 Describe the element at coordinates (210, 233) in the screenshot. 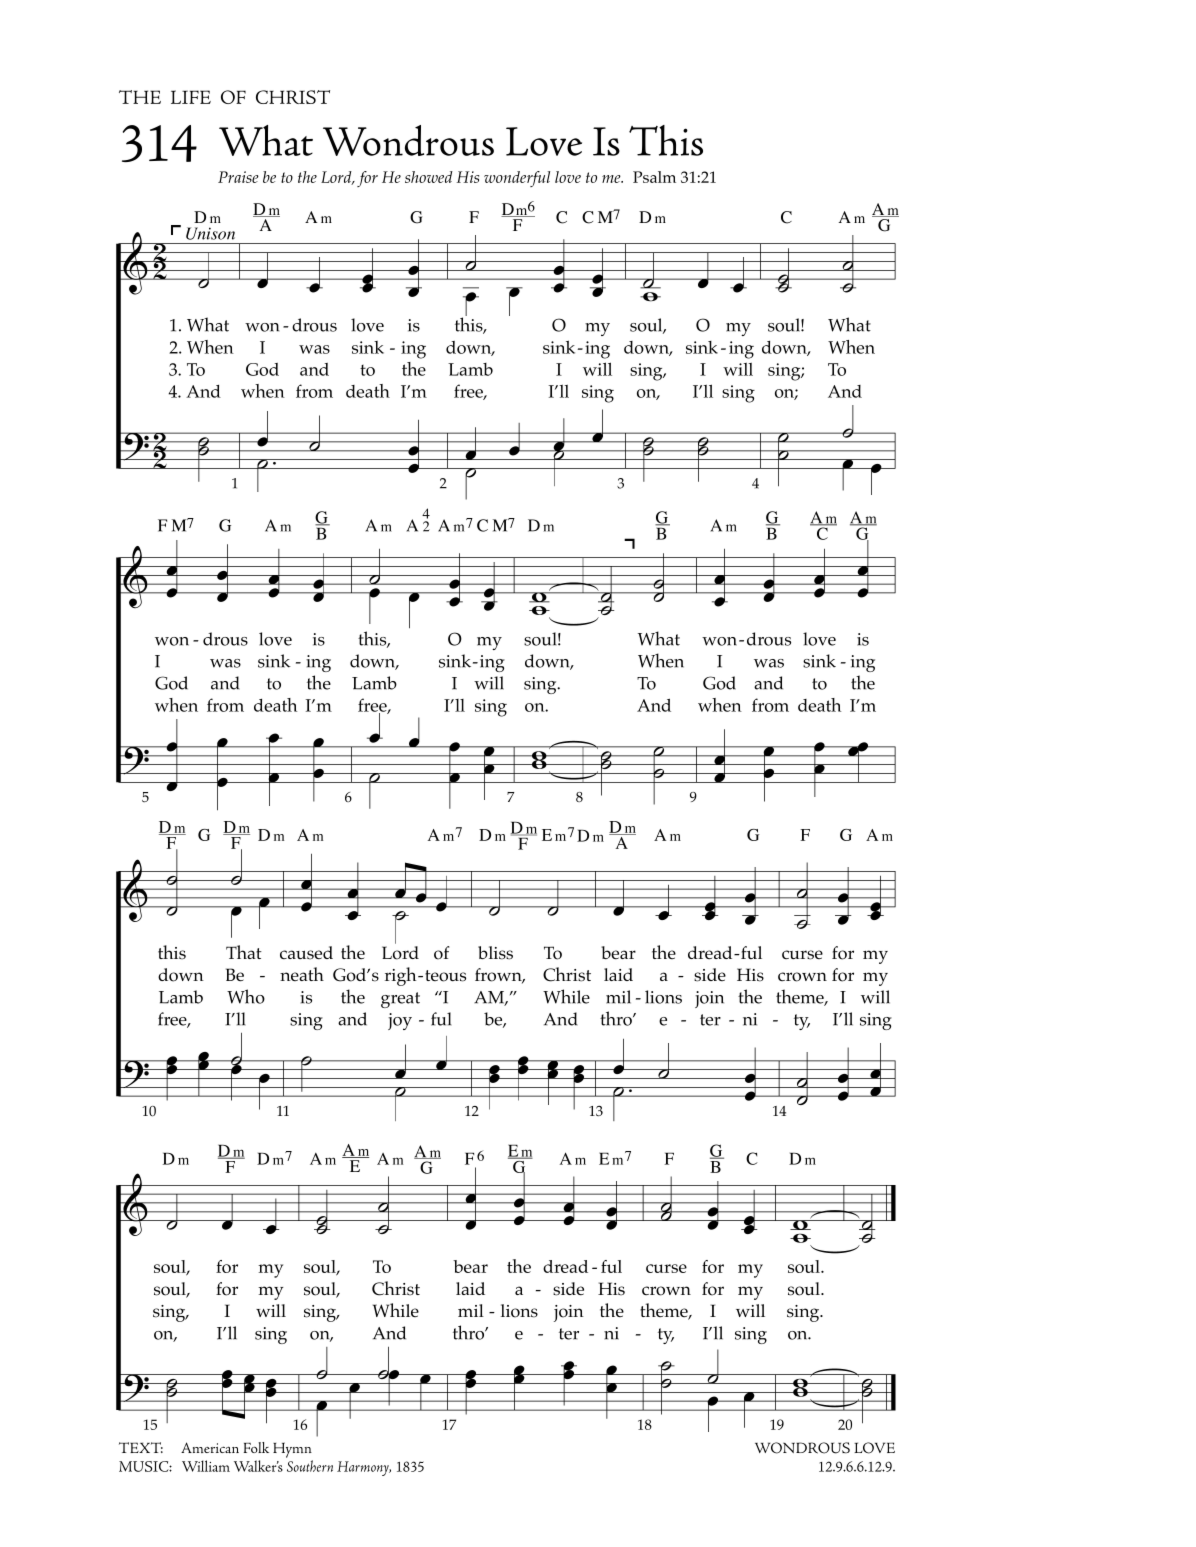

I see `Unison` at that location.
